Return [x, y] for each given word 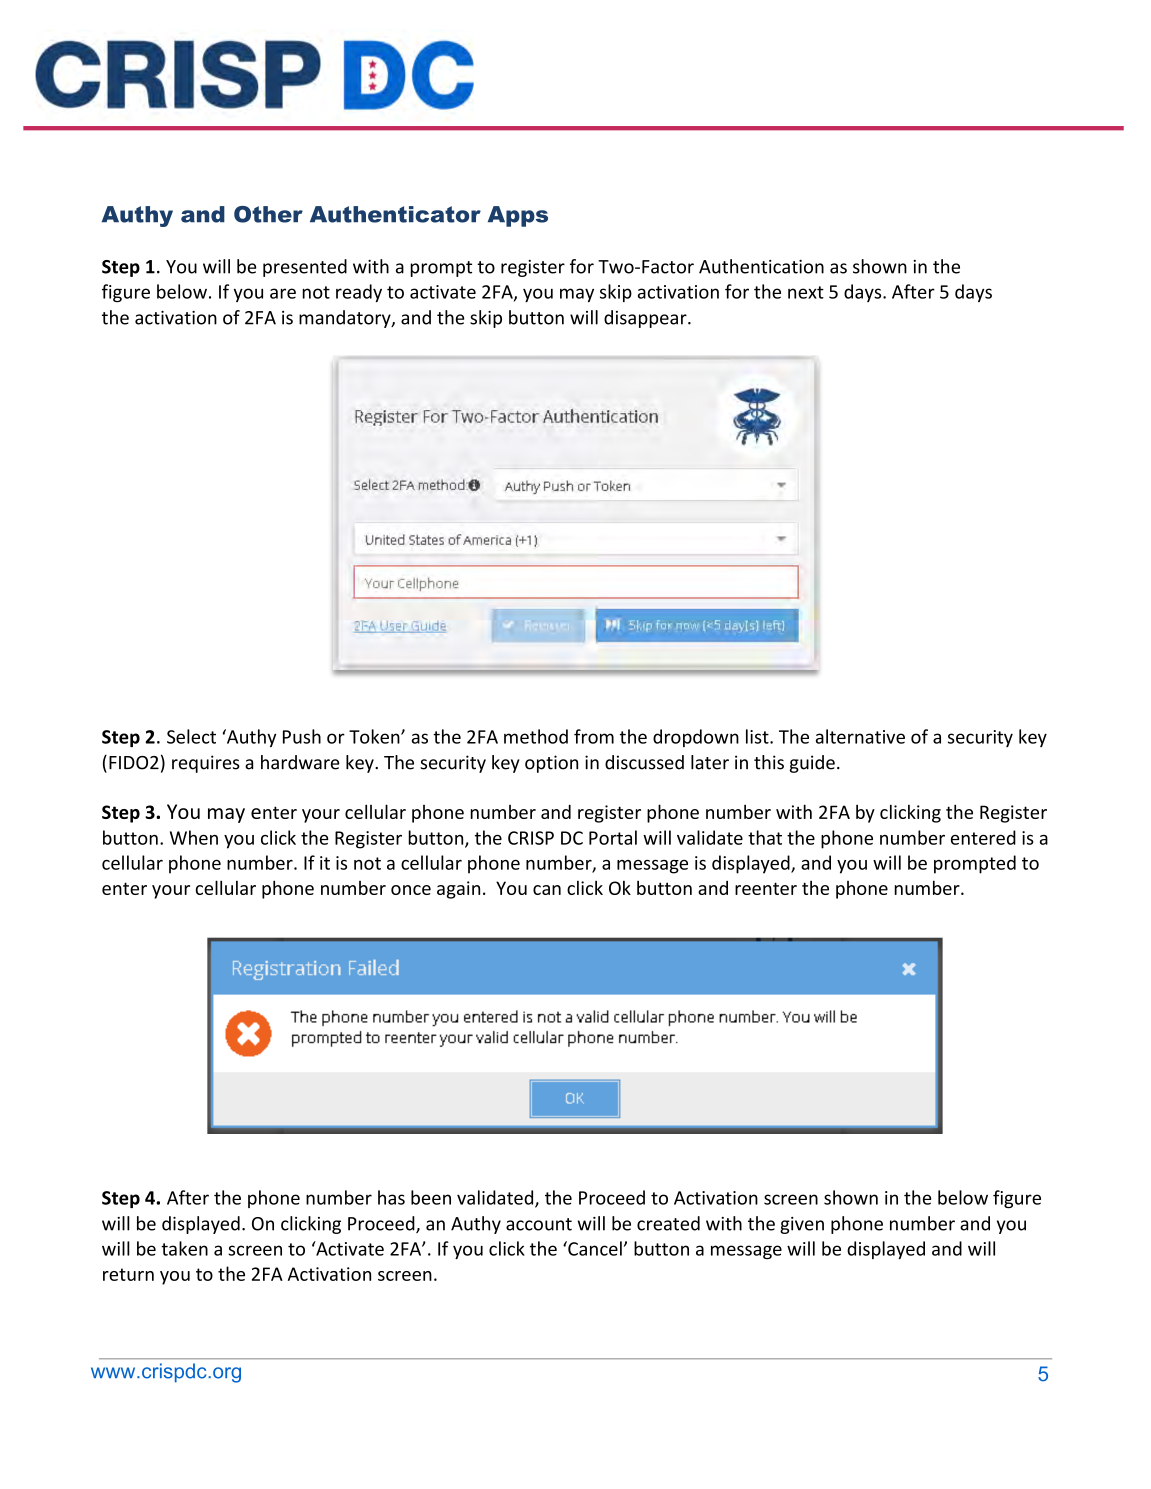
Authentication [761, 266]
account [539, 1224]
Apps [518, 216]
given [802, 1225]
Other [268, 214]
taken [184, 1248]
